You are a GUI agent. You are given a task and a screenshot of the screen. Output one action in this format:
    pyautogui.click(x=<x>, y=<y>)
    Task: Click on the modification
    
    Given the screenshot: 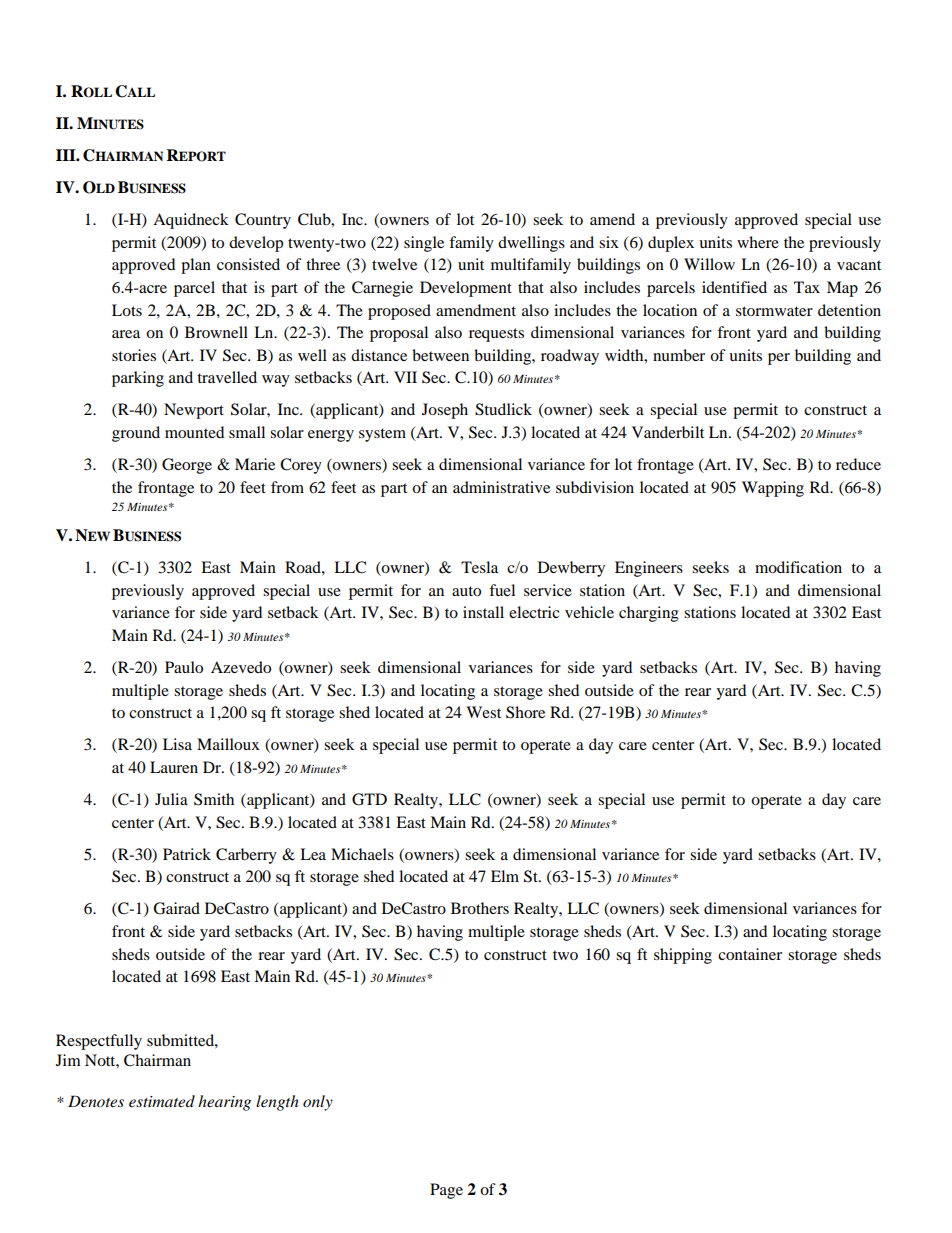 What is the action you would take?
    pyautogui.click(x=798, y=567)
